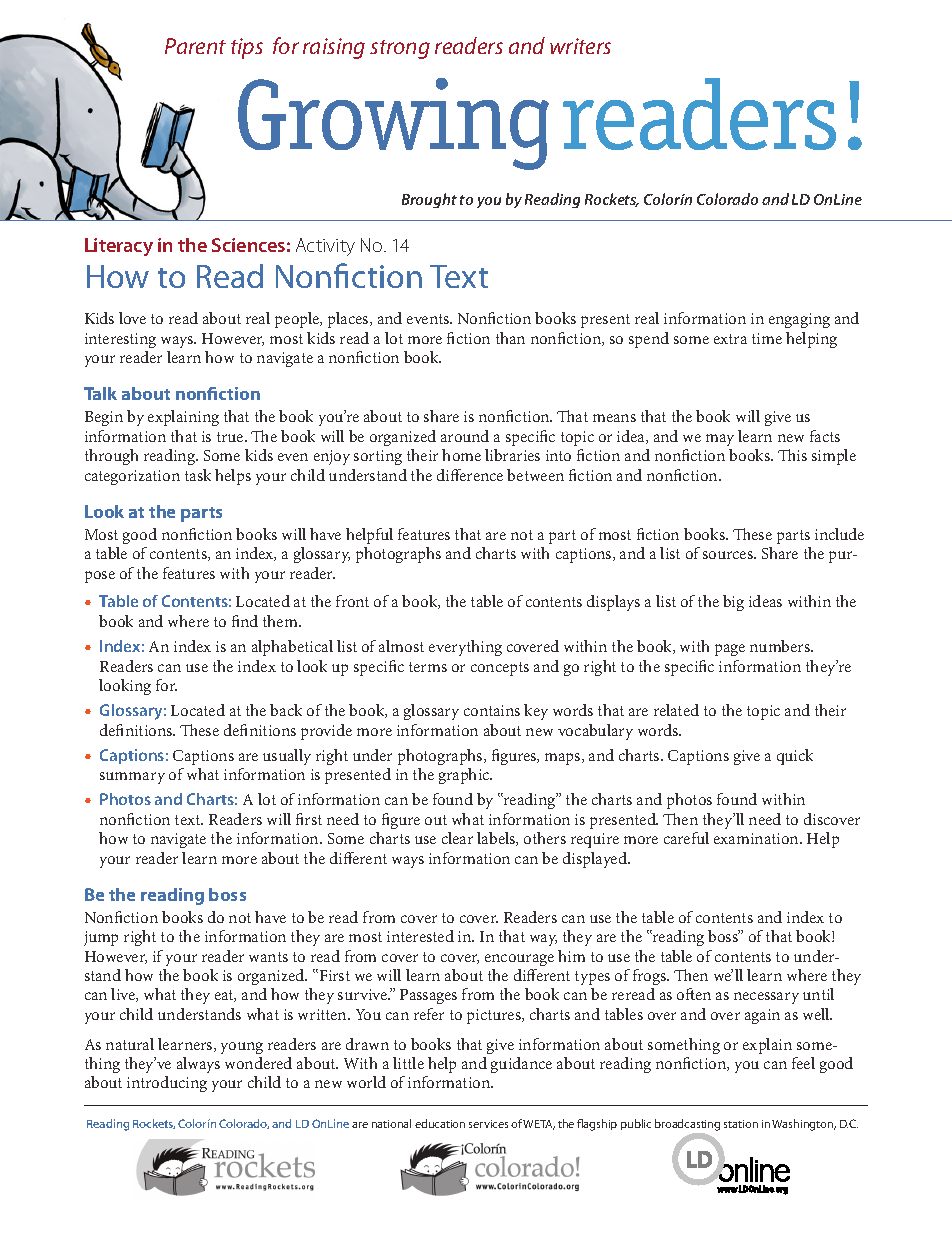 The image size is (952, 1233). I want to click on around, so click(465, 436).
